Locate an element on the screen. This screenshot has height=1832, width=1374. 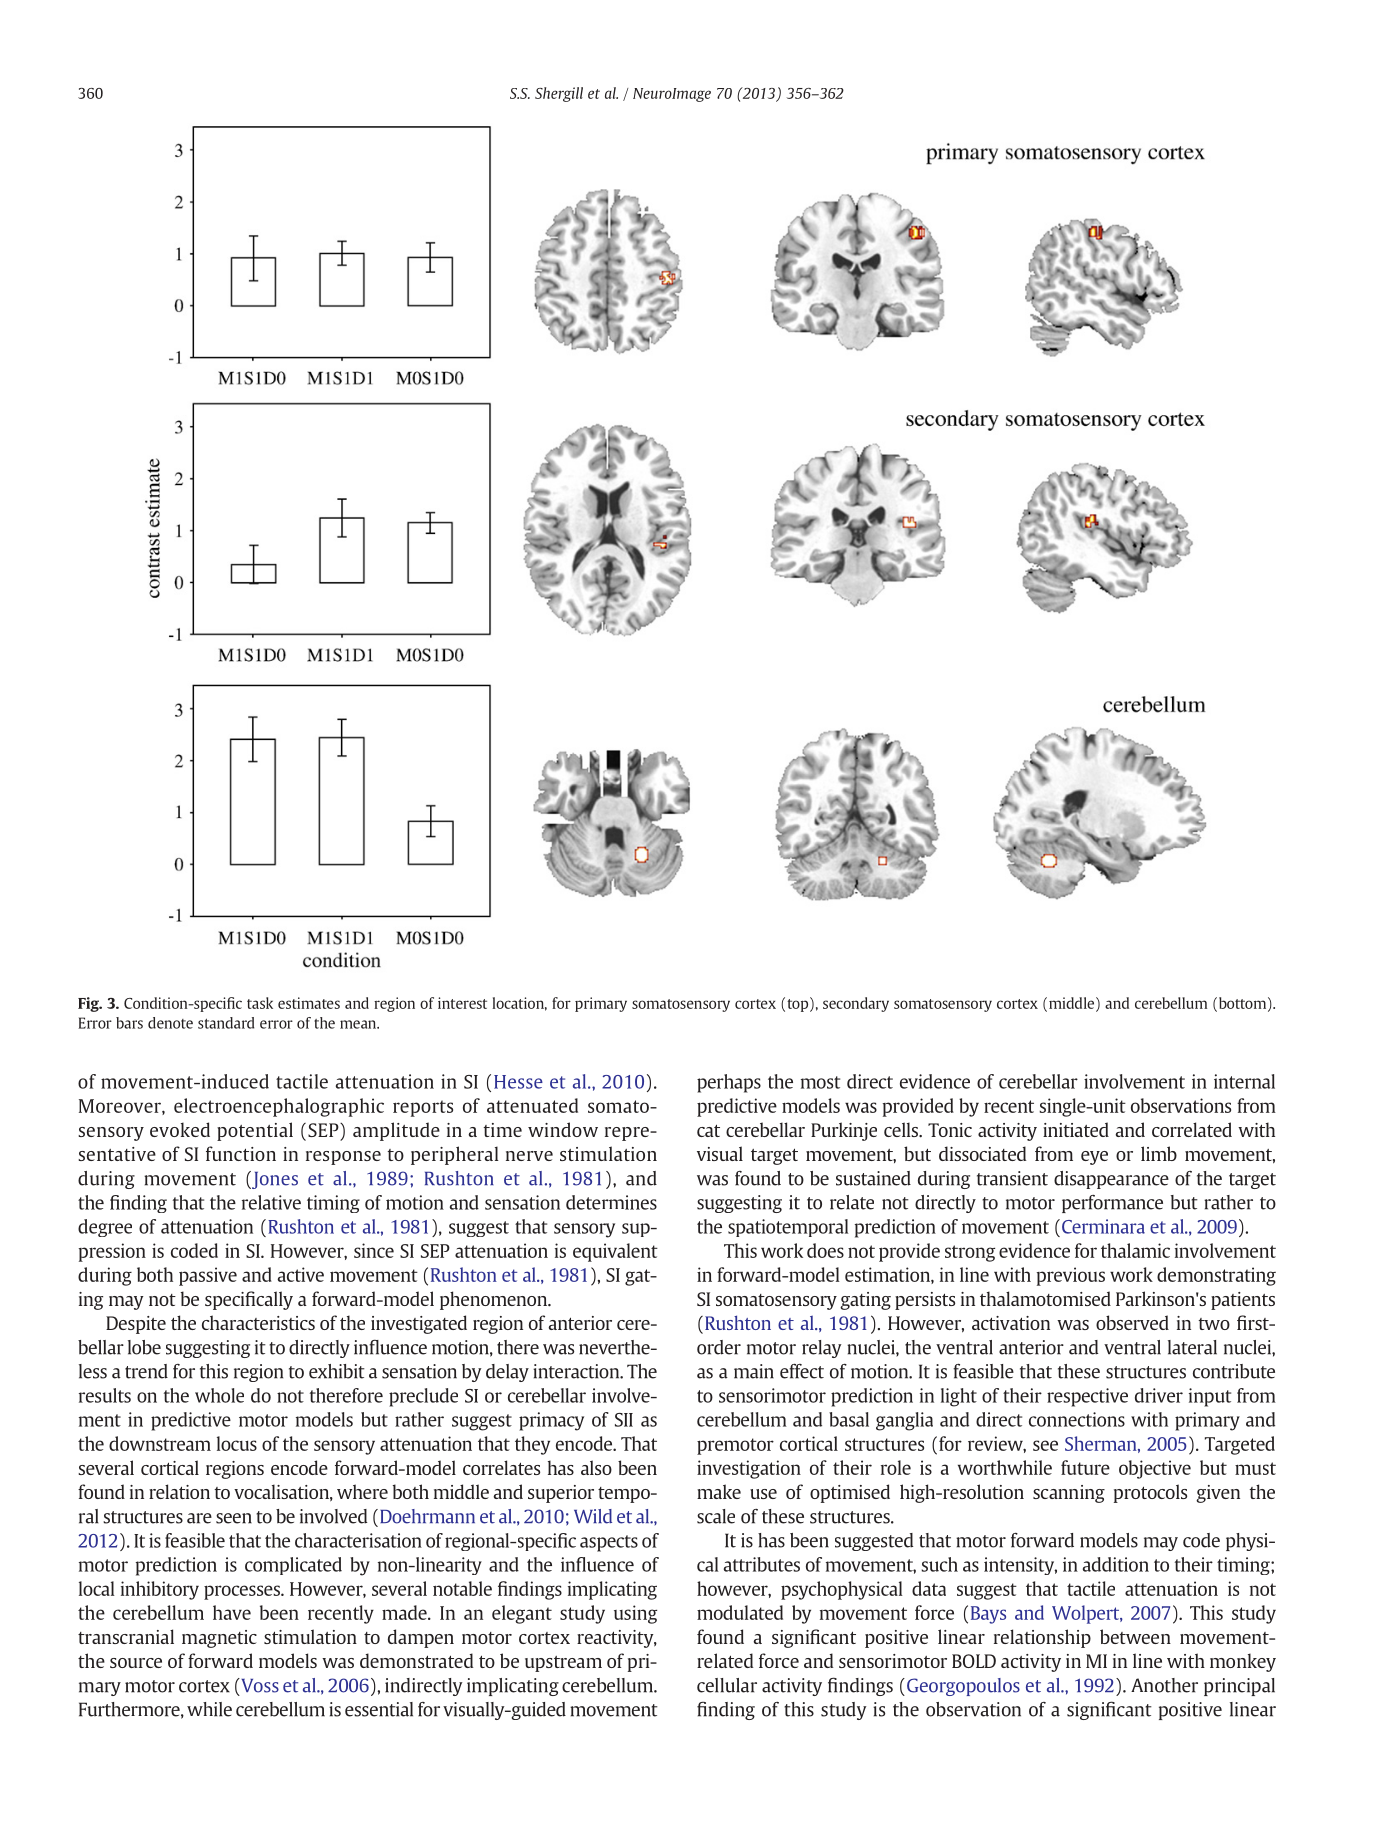
task is located at coordinates (260, 1003).
